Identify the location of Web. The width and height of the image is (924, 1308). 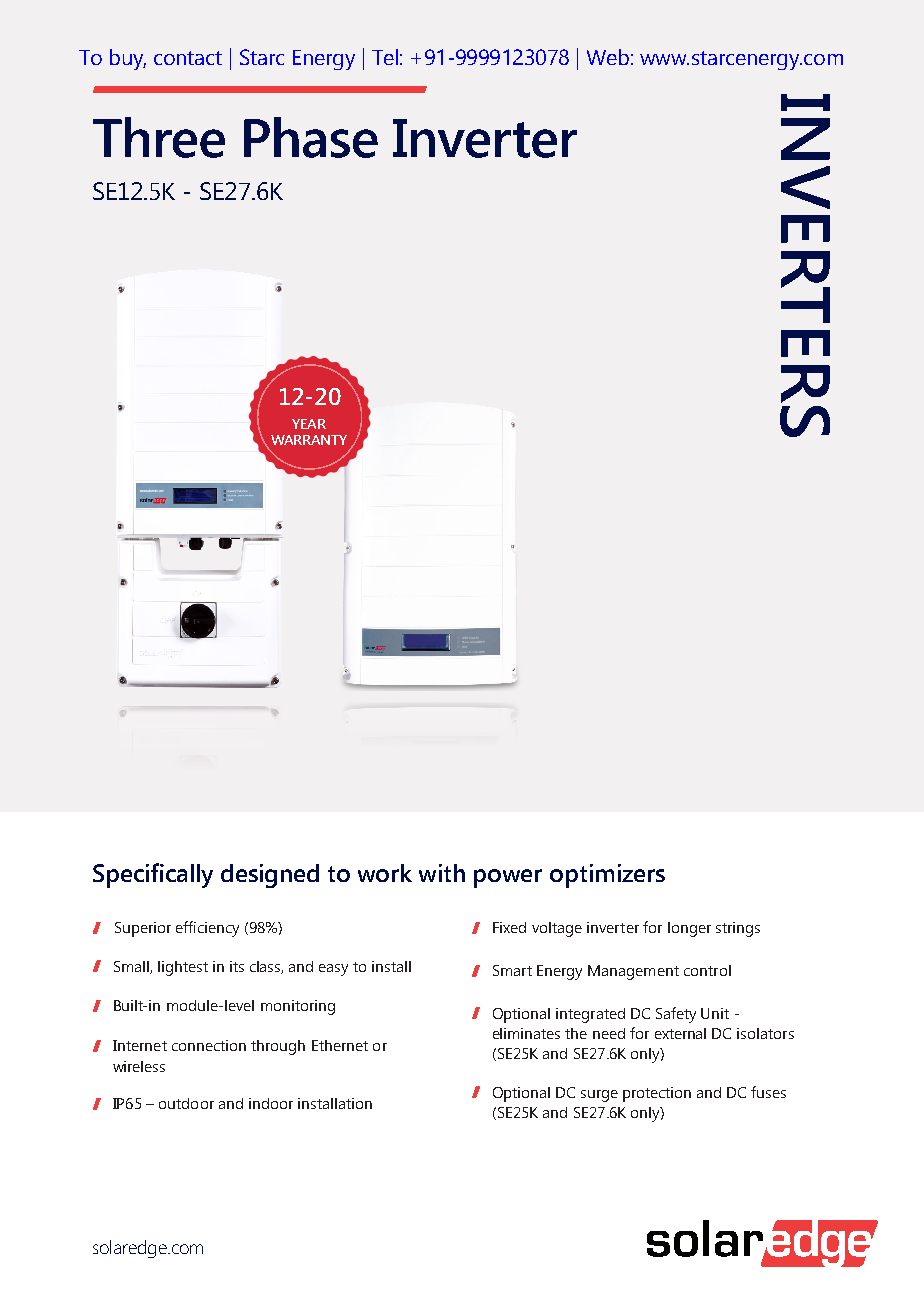
(608, 57).
